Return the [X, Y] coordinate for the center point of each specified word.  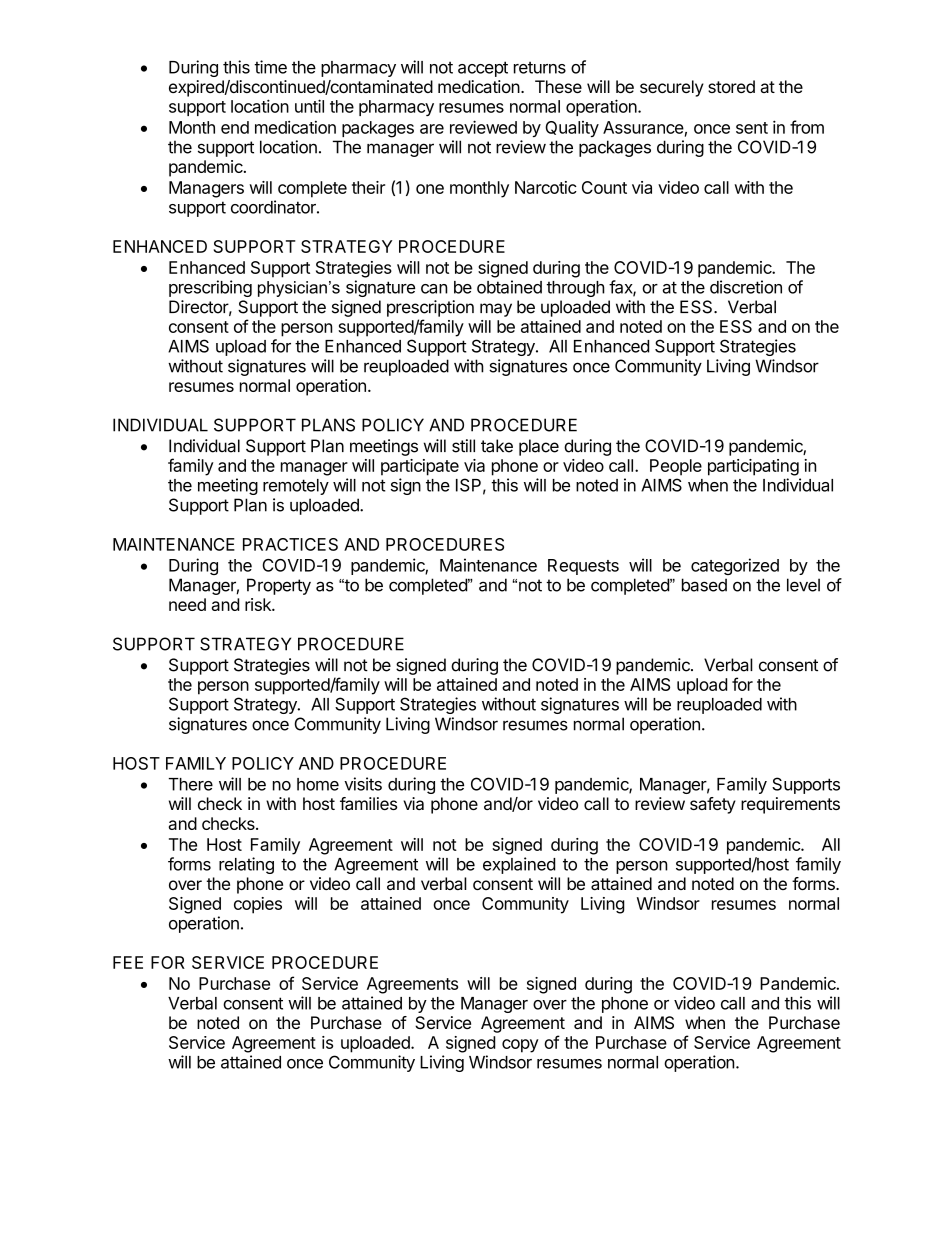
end [235, 127]
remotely [296, 487]
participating [753, 467]
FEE [128, 962]
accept [483, 69]
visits [363, 784]
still [463, 446]
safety [713, 805]
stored [731, 86]
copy [520, 1046]
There [191, 784]
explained [519, 865]
